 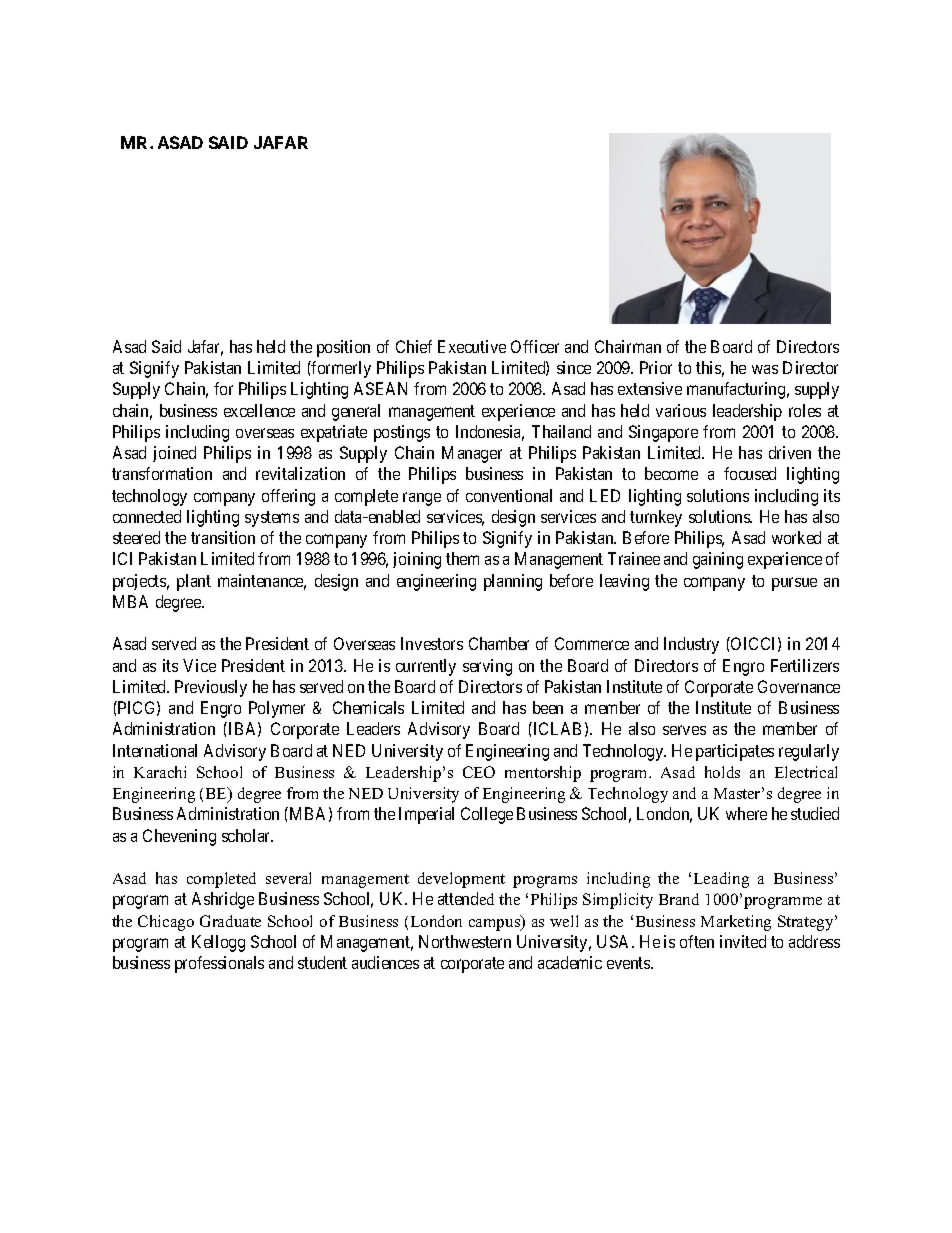 I want to click on invited, so click(x=743, y=941).
